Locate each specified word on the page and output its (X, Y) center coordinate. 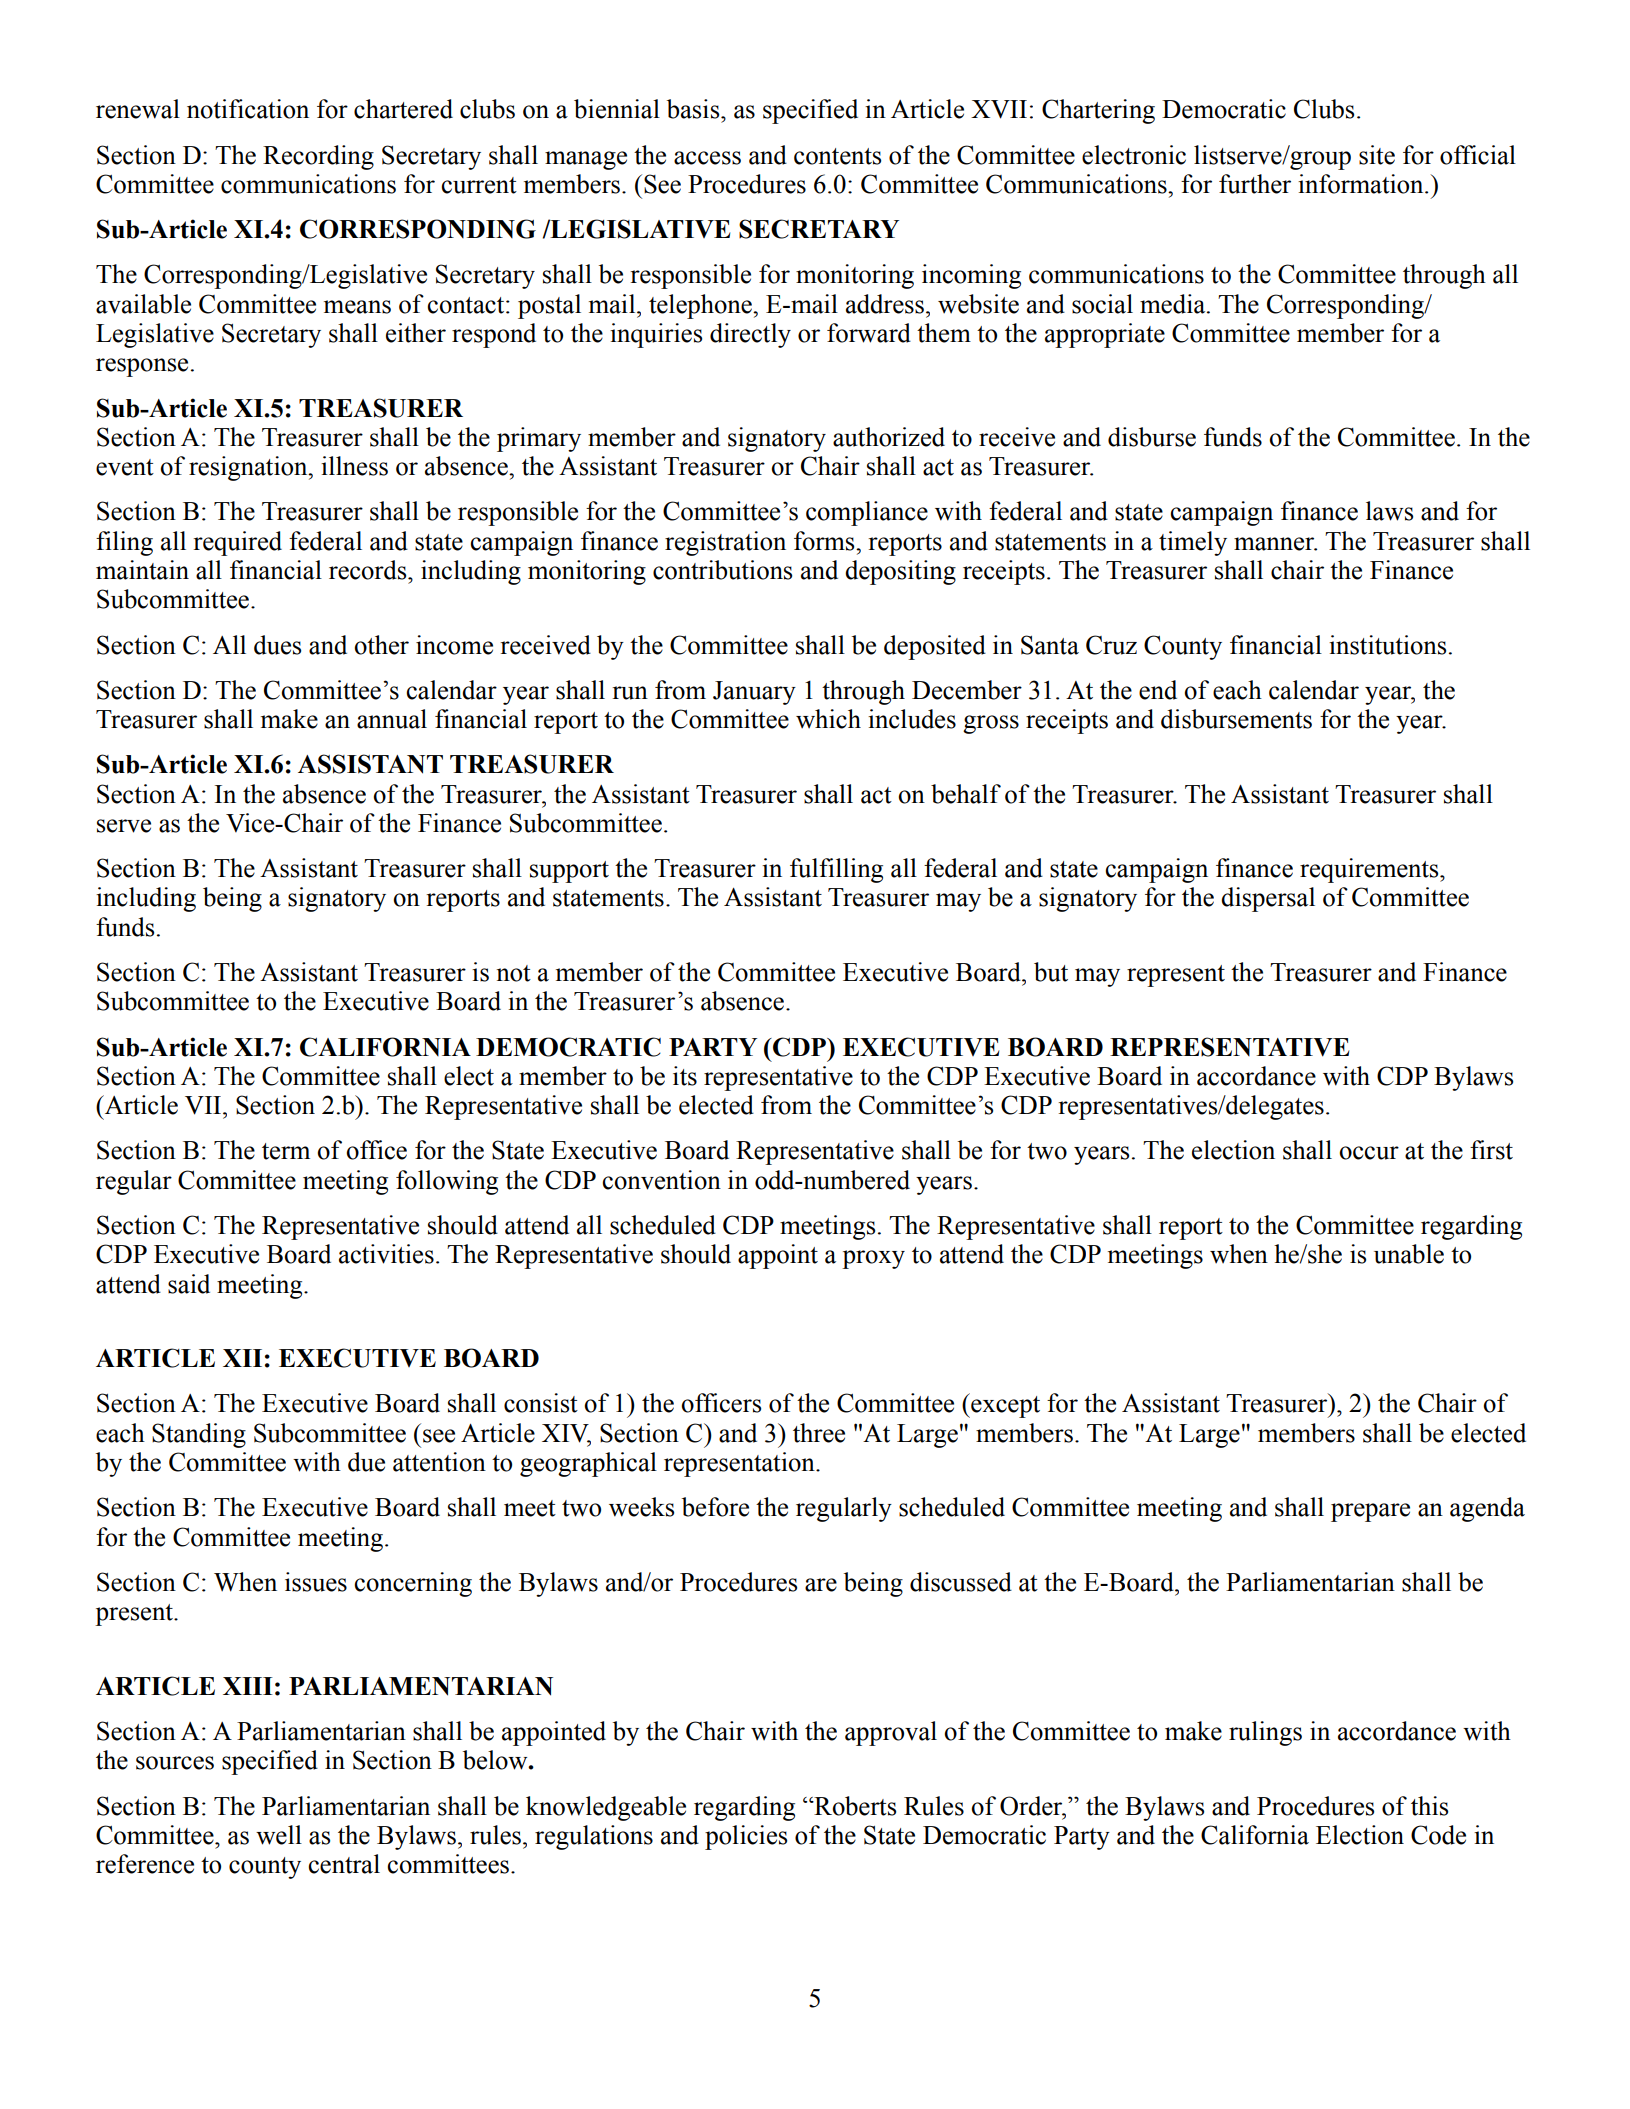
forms (825, 541)
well (279, 1835)
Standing (199, 1435)
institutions (1387, 645)
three (819, 1433)
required (237, 543)
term (286, 1151)
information (1362, 184)
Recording (318, 157)
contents (837, 156)
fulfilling (836, 870)
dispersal (1268, 899)
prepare (1370, 1512)
